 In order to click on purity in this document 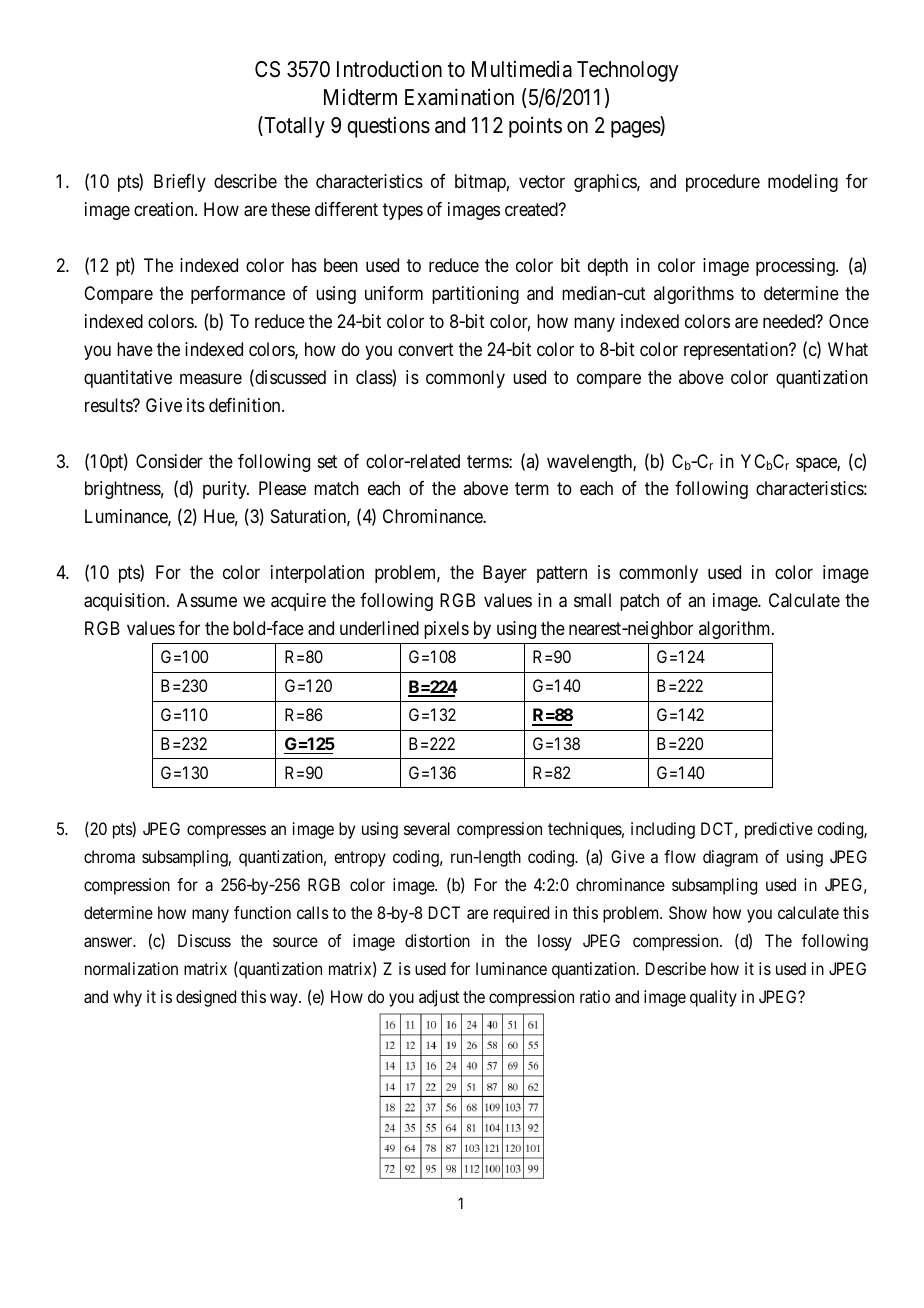, I will do `click(226, 490)`.
